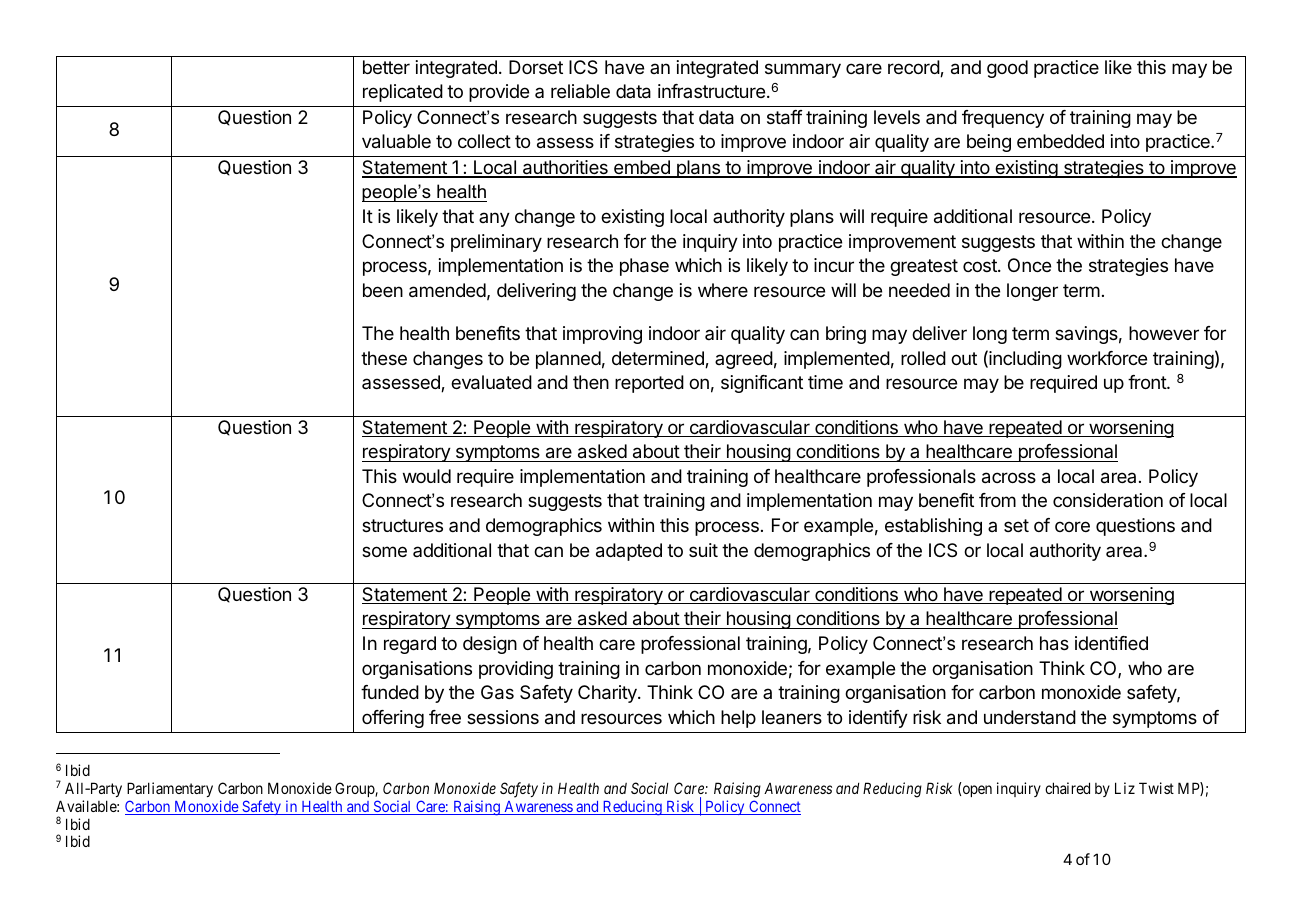 Image resolution: width=1308 pixels, height=924 pixels. I want to click on reliable, so click(580, 91).
